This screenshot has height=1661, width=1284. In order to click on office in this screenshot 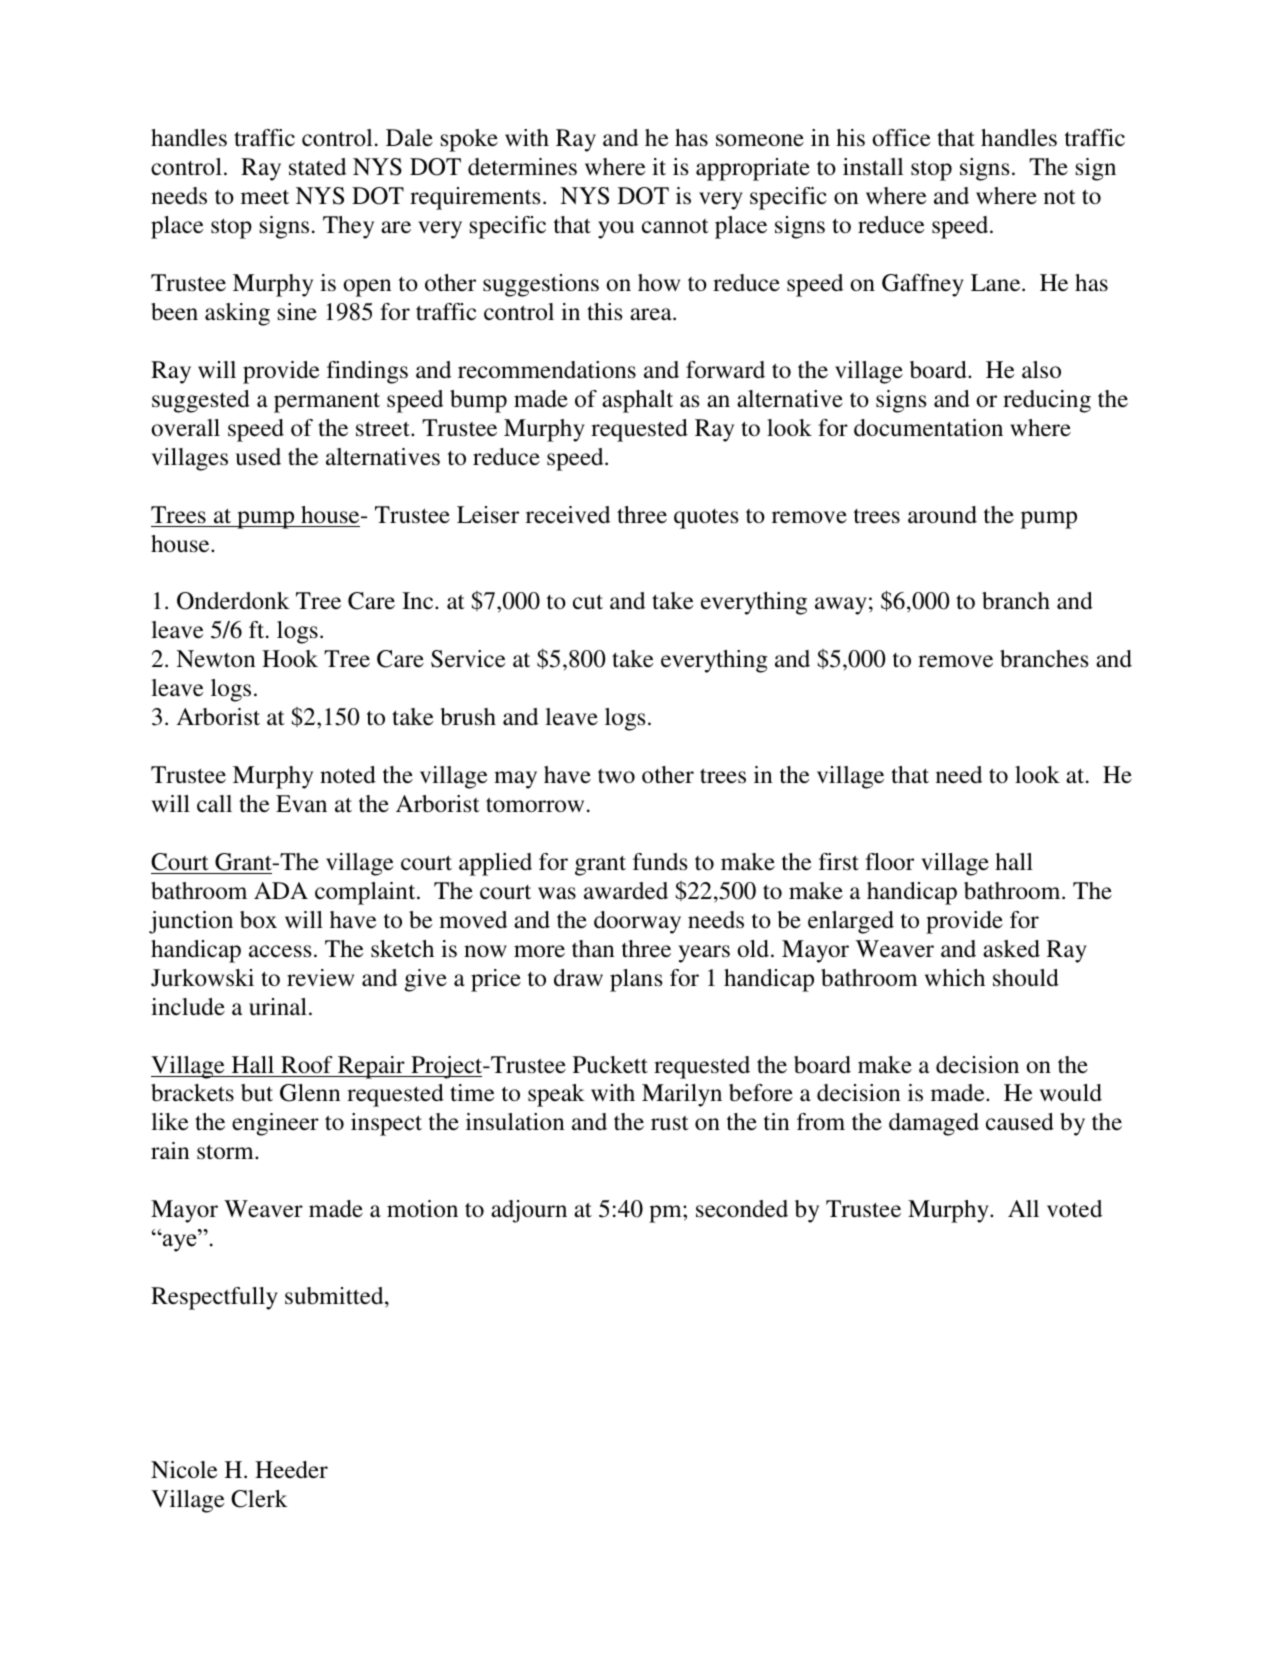, I will do `click(901, 137)`.
